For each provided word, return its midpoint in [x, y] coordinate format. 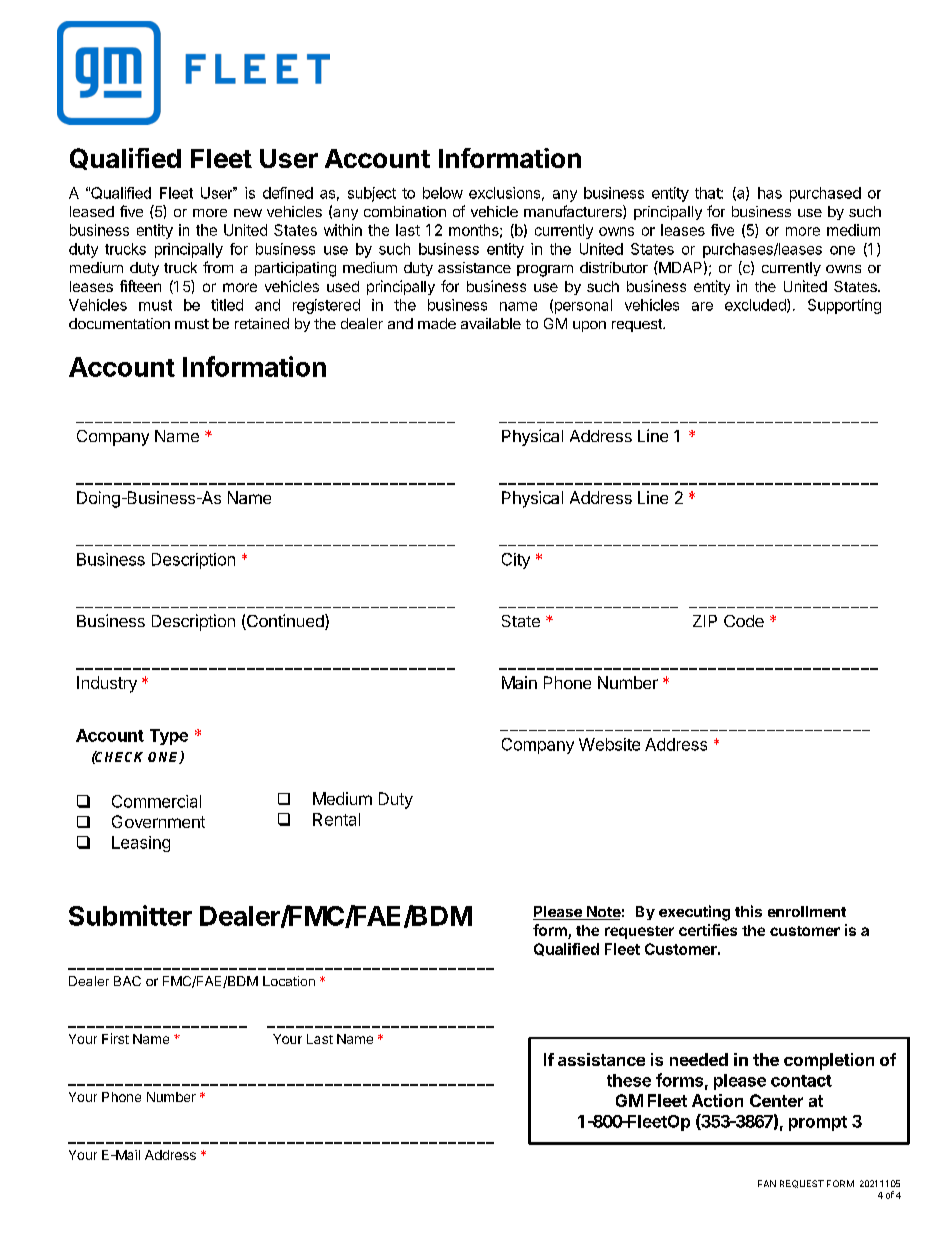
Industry [107, 684]
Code [744, 621]
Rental [336, 819]
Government [158, 821]
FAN [767, 1183]
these [629, 1080]
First [115, 1038]
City [516, 561]
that [708, 193]
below [443, 193]
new [248, 213]
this [748, 911]
